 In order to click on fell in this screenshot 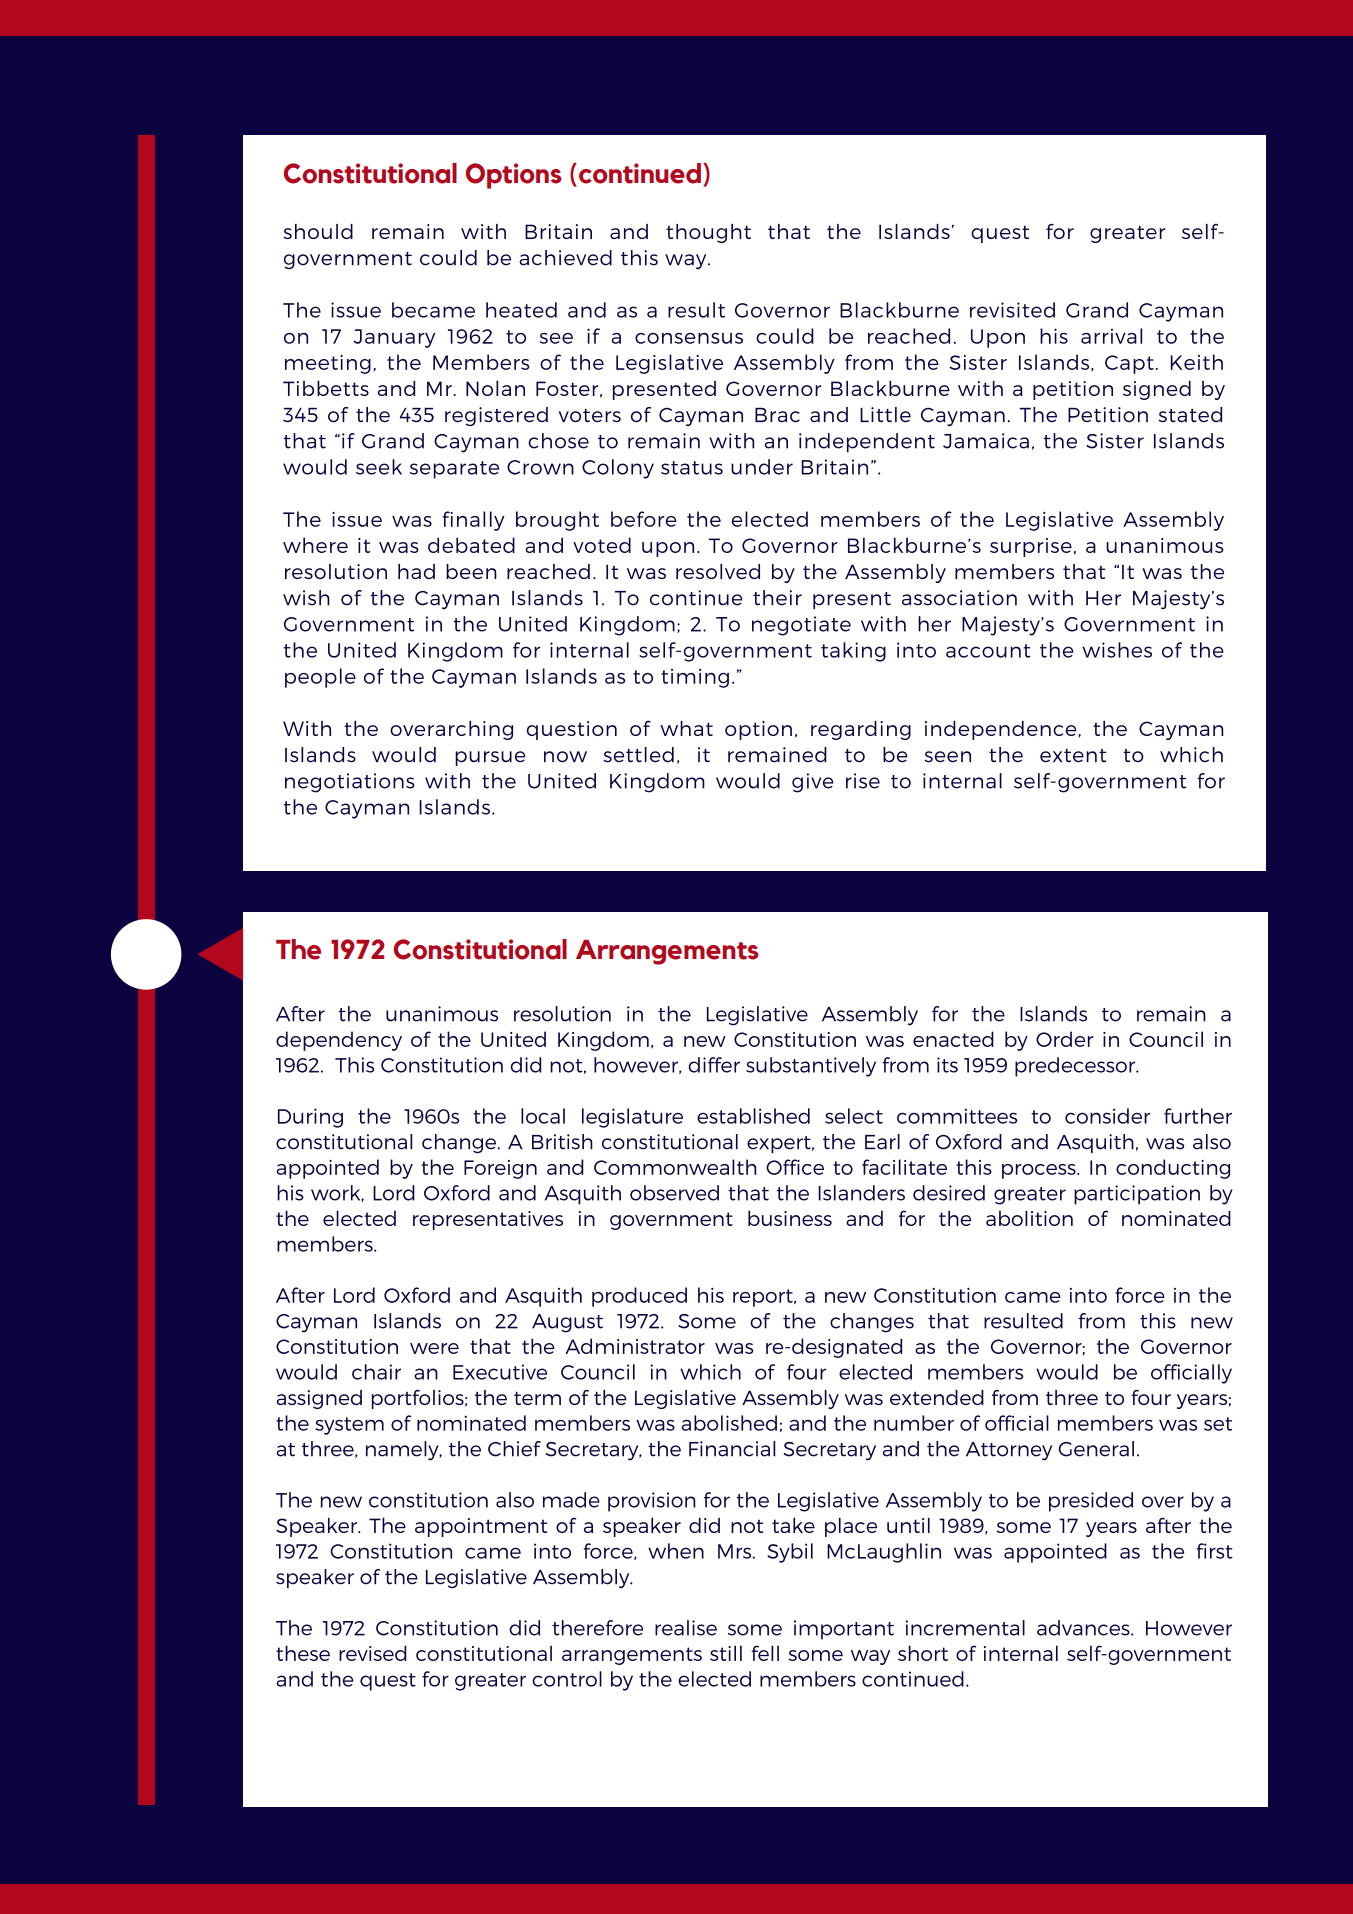, I will do `click(765, 1653)`.
